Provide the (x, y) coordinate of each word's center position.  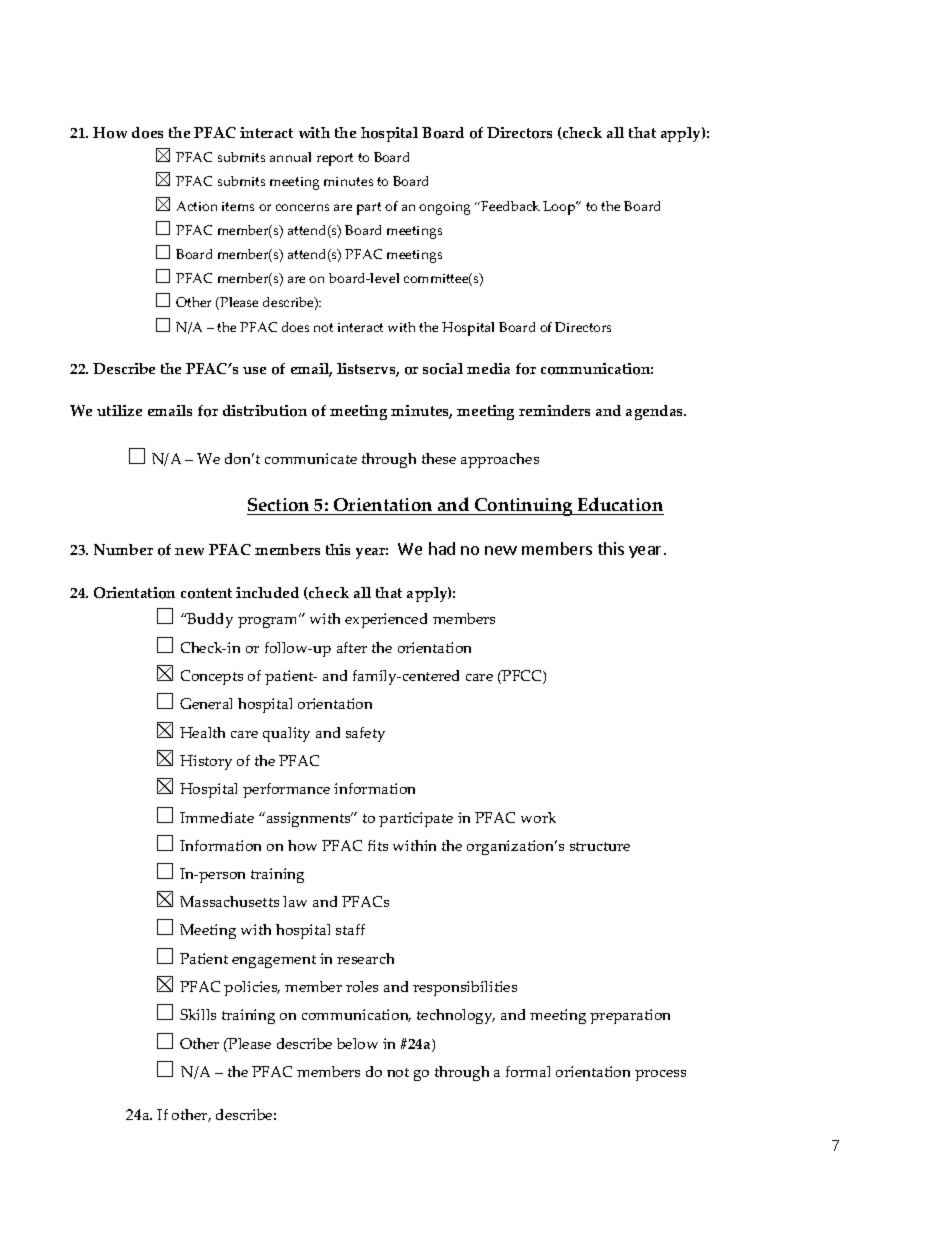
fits (378, 845)
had (442, 548)
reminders (554, 410)
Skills (198, 1014)
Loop (560, 208)
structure (600, 846)
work (538, 817)
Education (620, 506)
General (206, 703)
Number (123, 549)
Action (197, 206)
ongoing (444, 208)
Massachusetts (229, 901)
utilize (119, 410)
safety (365, 734)
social (443, 369)
